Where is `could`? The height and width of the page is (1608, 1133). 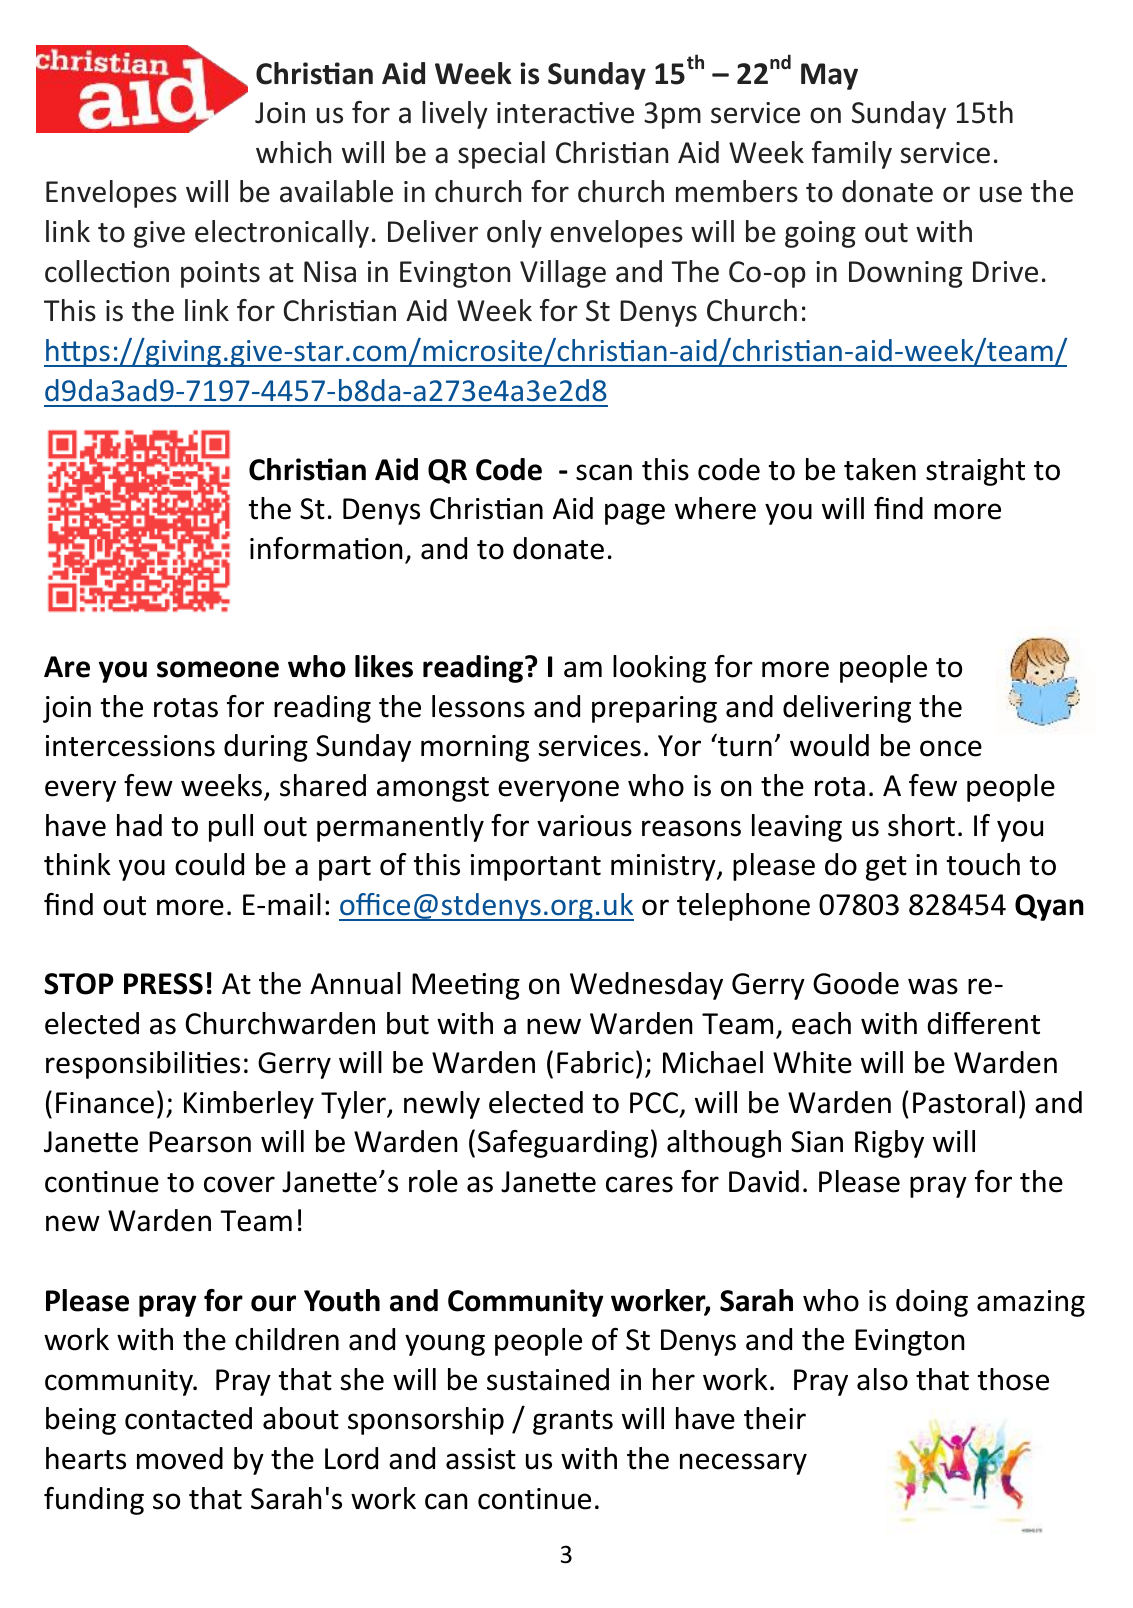 could is located at coordinates (209, 864).
